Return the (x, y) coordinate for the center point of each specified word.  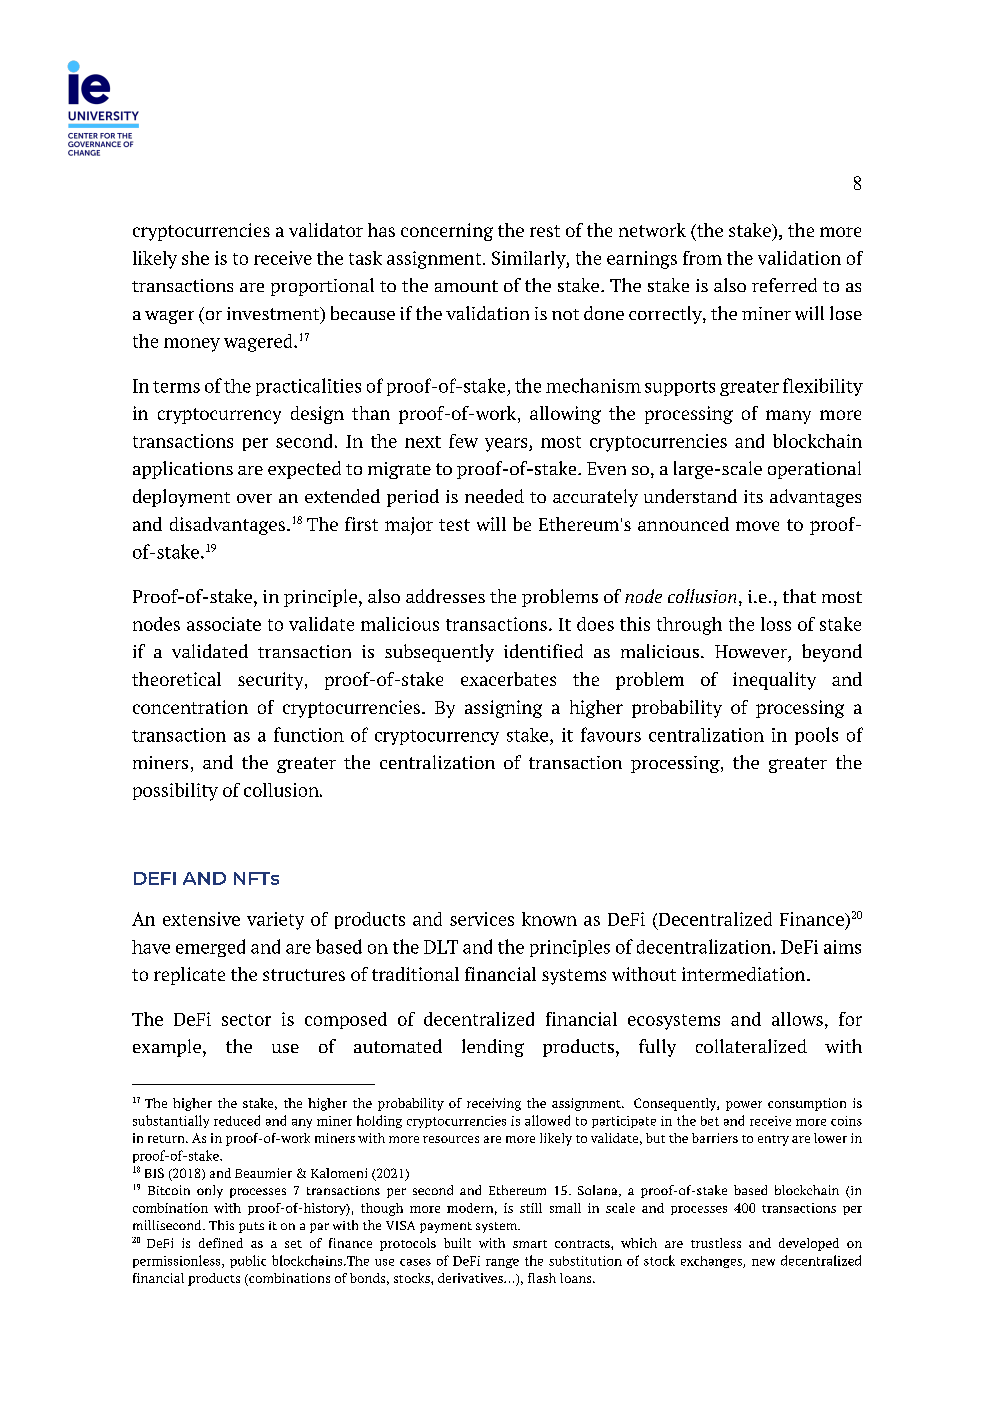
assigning (503, 709)
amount (466, 286)
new (763, 1262)
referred (784, 285)
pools (816, 736)
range (502, 1263)
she (195, 258)
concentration (190, 707)
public (248, 1261)
